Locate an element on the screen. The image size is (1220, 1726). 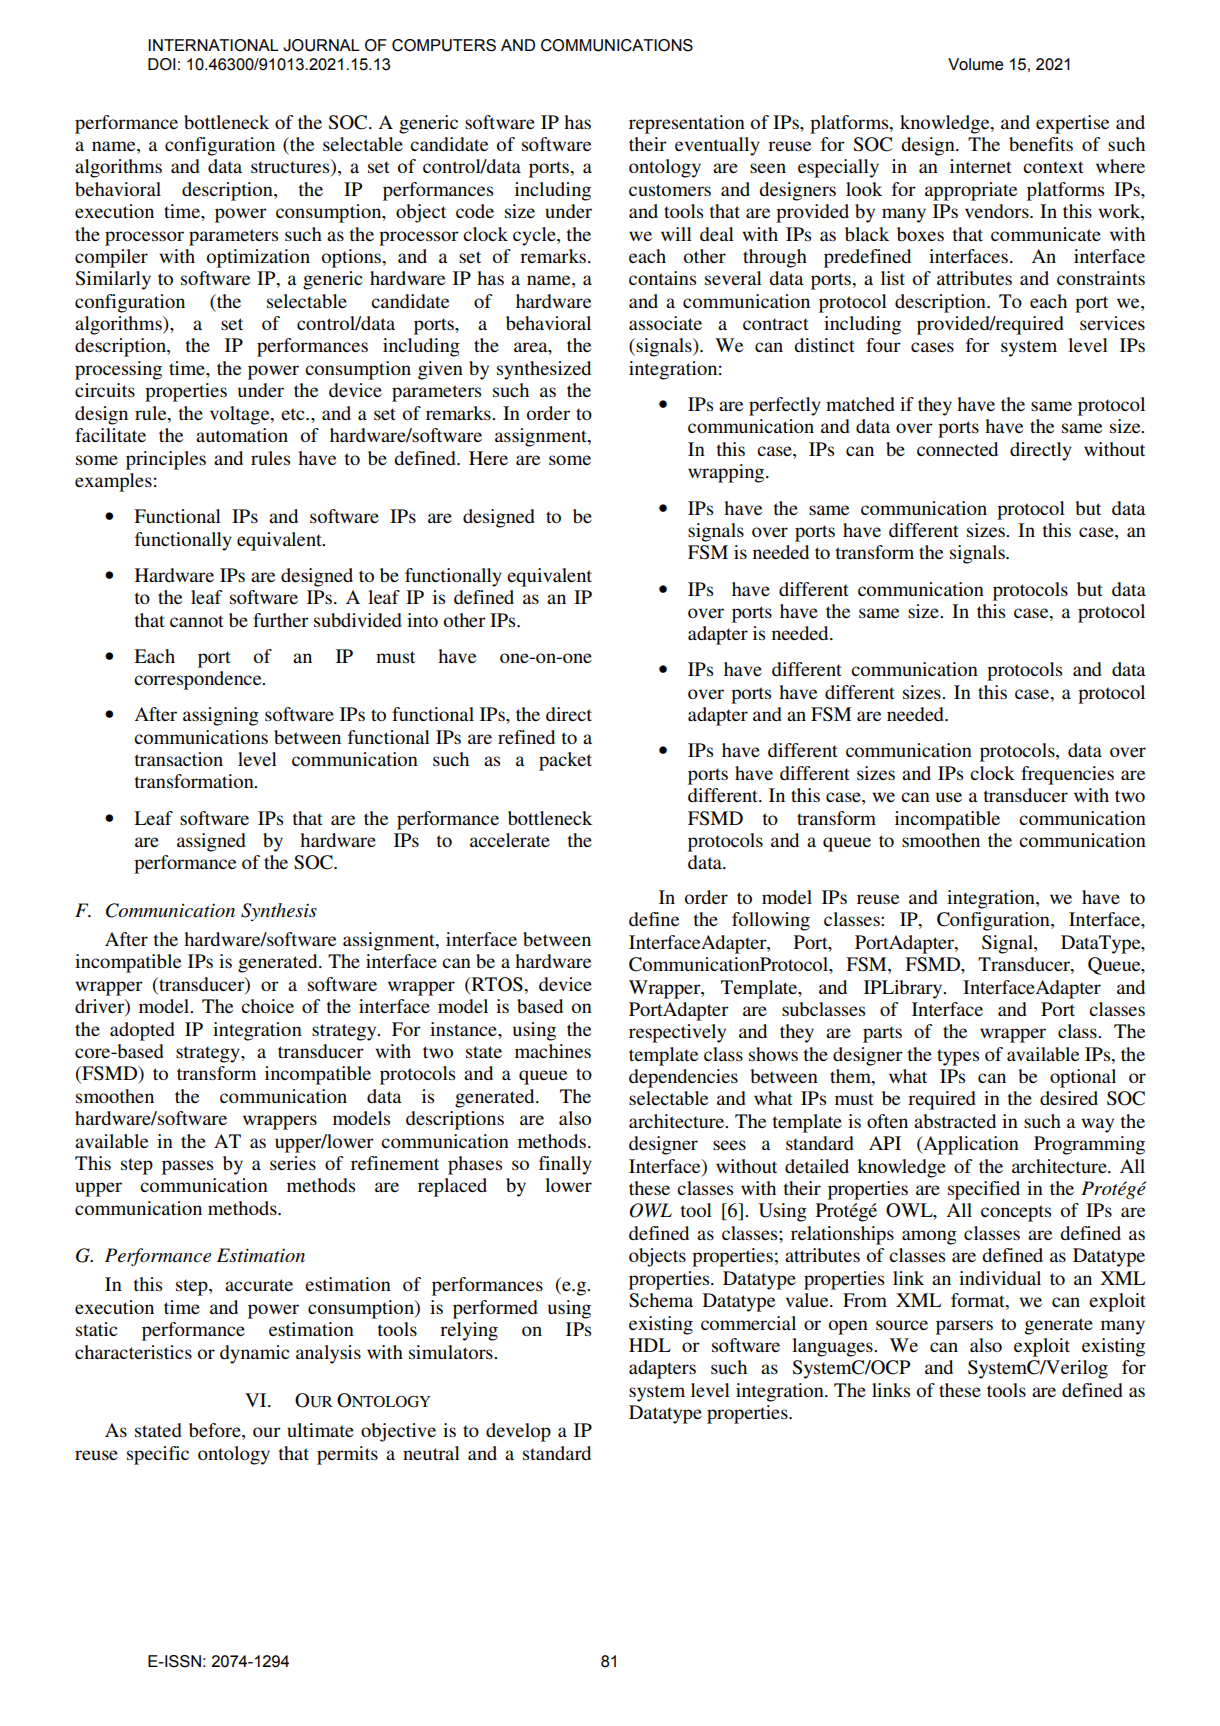
specific is located at coordinates (158, 1455).
